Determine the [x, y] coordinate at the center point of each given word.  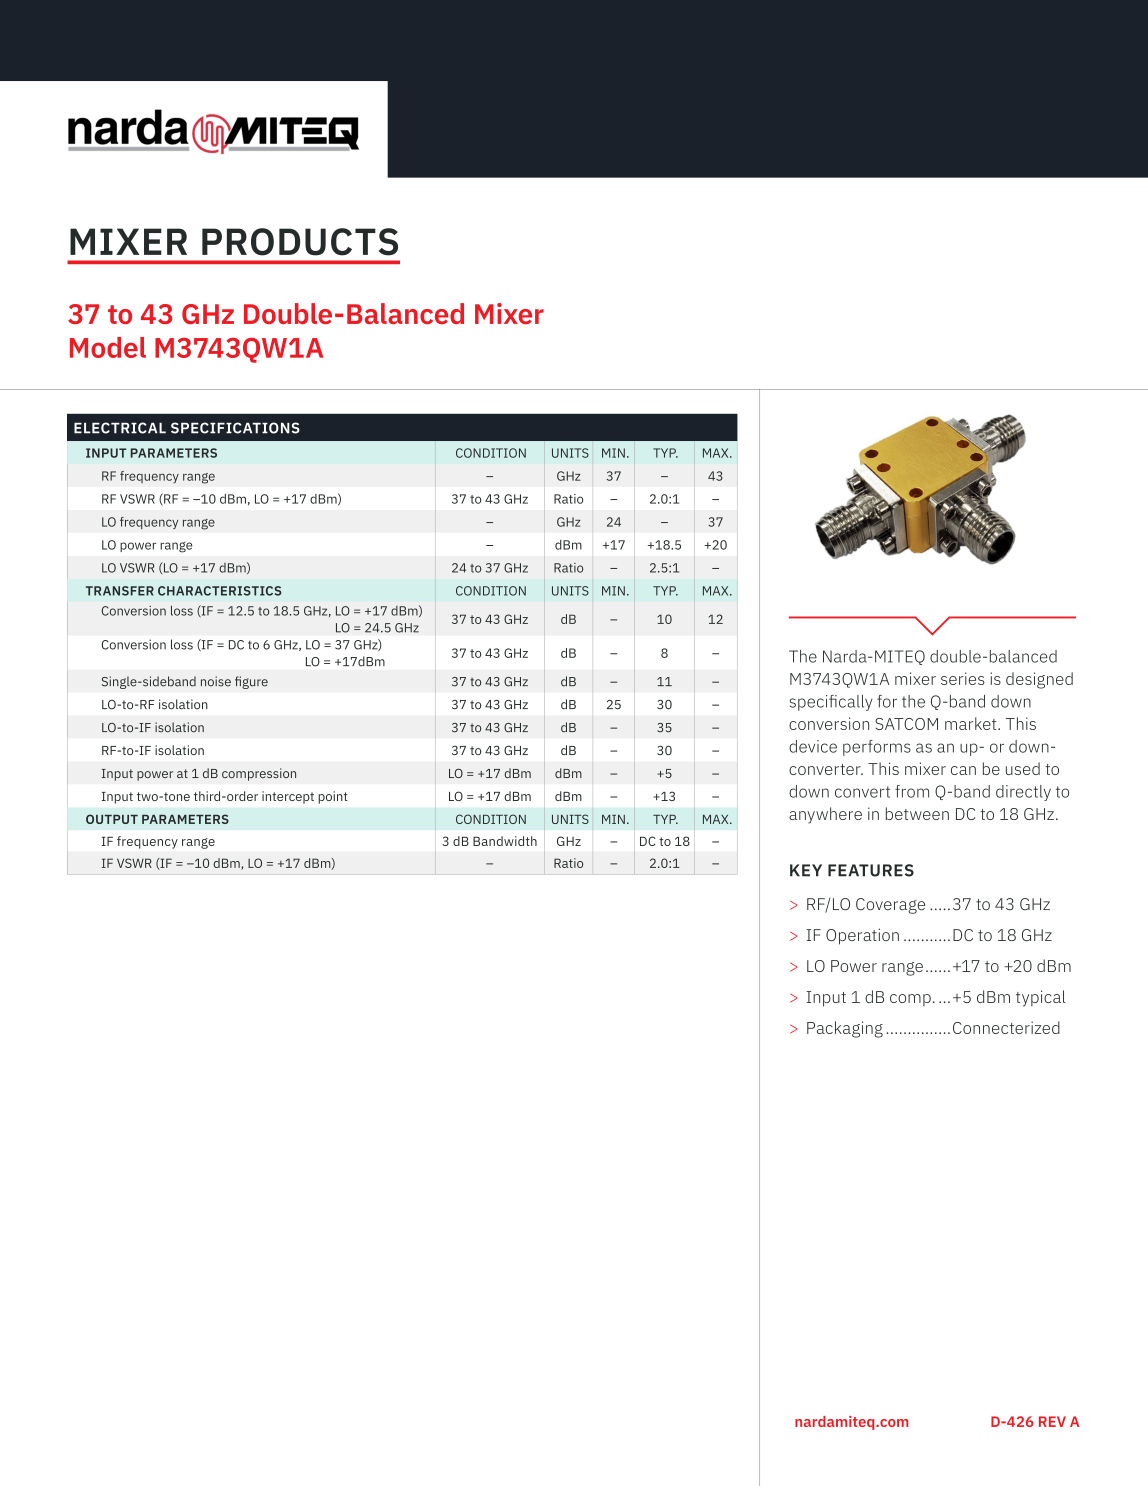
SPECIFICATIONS [235, 428]
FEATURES [871, 870]
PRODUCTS [300, 242]
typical [1041, 998]
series [963, 678]
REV [1052, 1421]
